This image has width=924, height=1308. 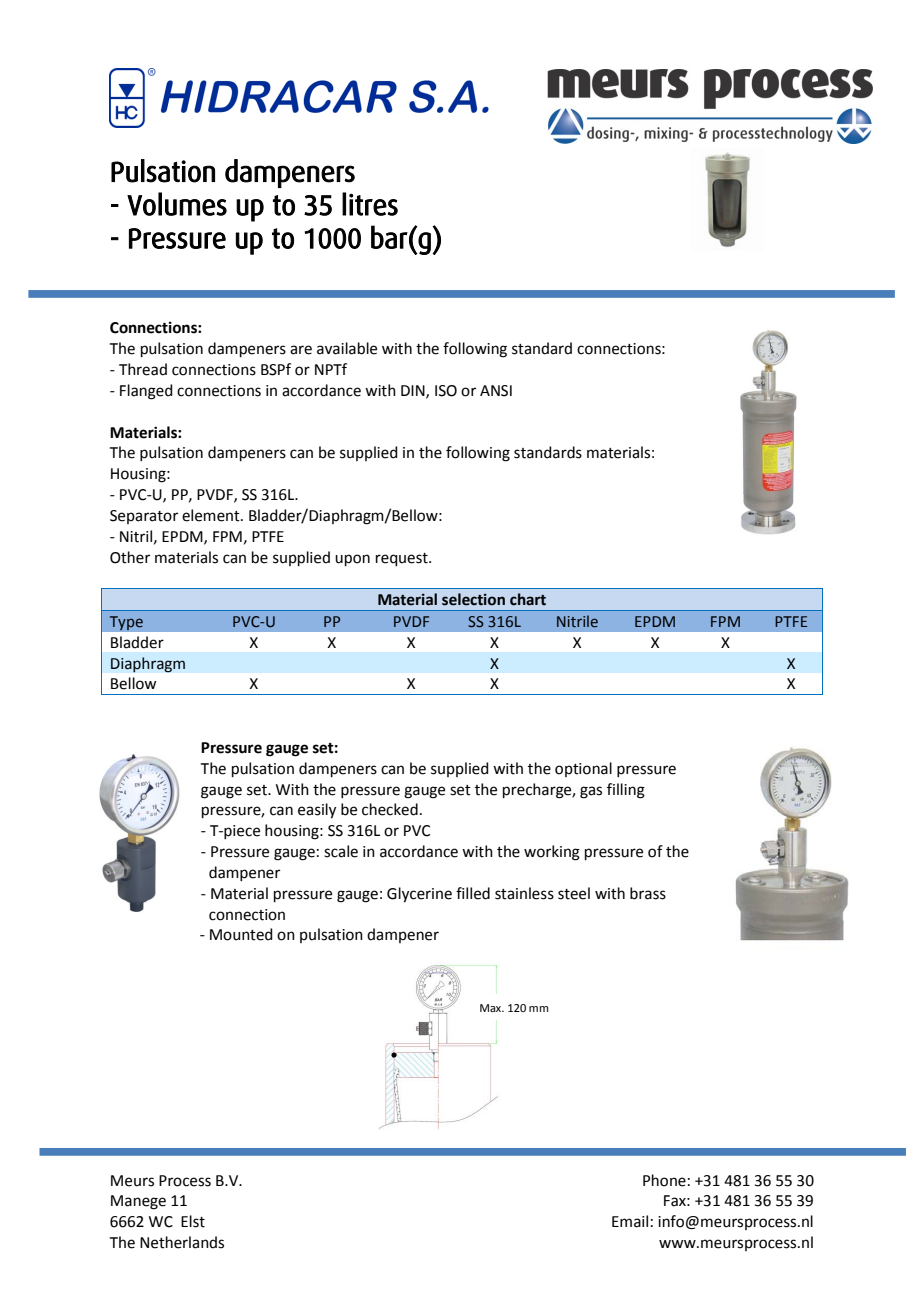 I want to click on Mounted, so click(x=241, y=934).
